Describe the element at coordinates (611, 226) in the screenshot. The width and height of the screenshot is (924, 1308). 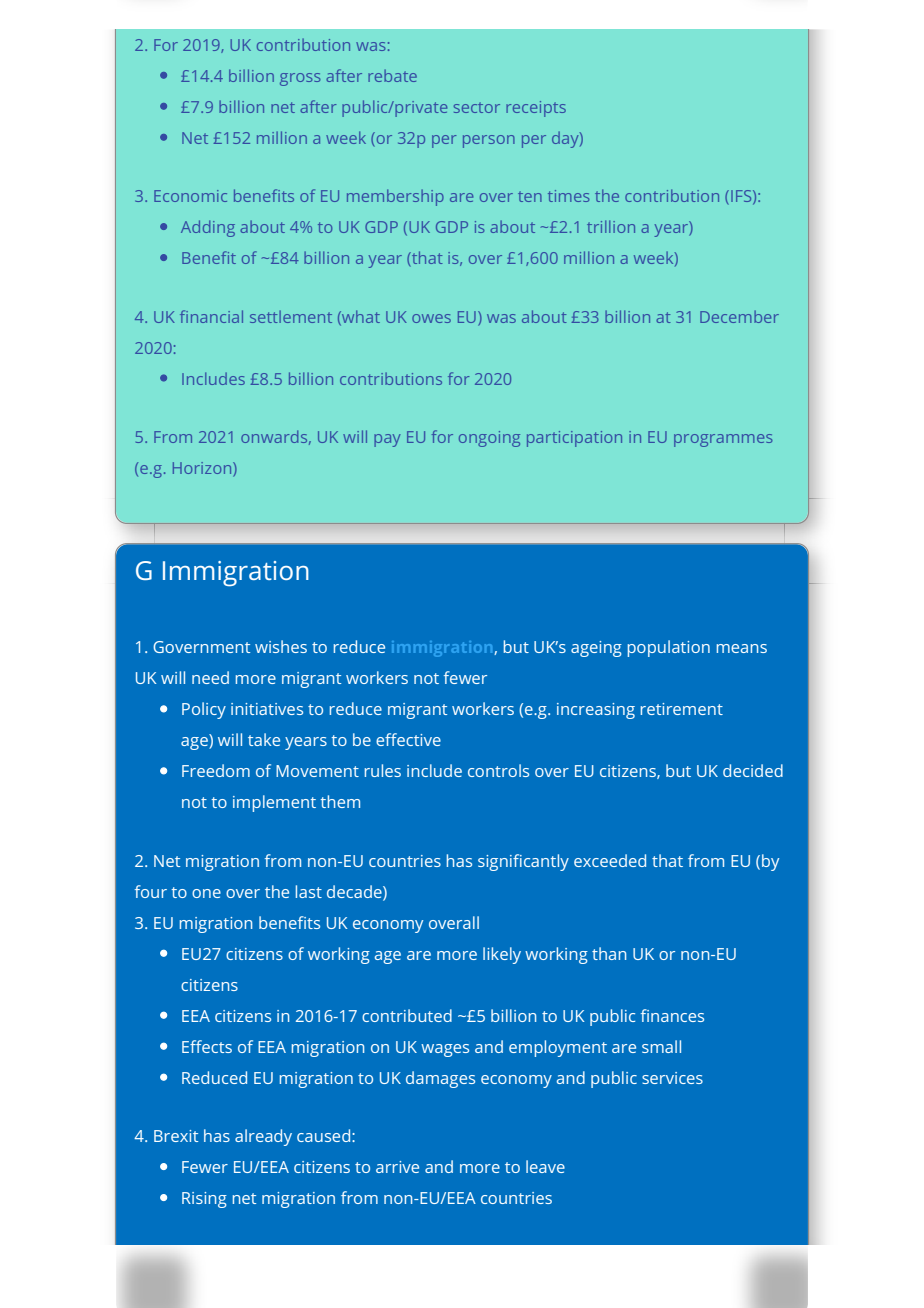
I see `trillion` at that location.
